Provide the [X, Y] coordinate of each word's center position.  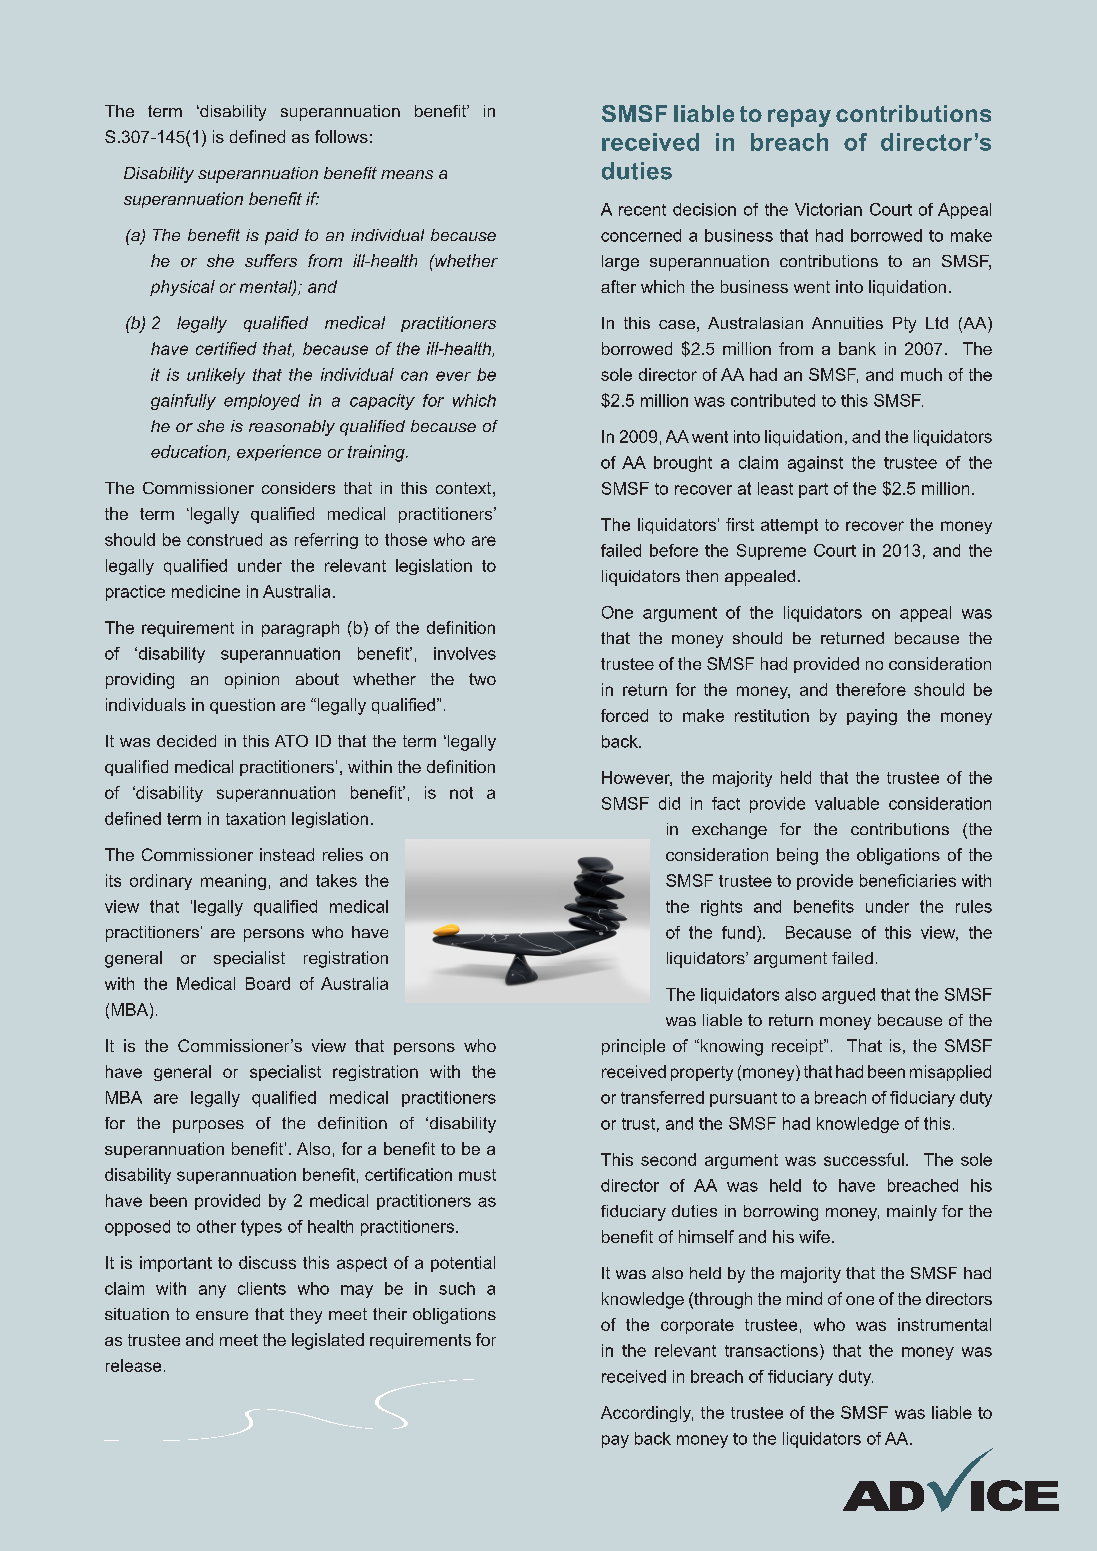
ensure [222, 1315]
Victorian [828, 209]
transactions [771, 1350]
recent [642, 210]
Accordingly [647, 1414]
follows [341, 136]
